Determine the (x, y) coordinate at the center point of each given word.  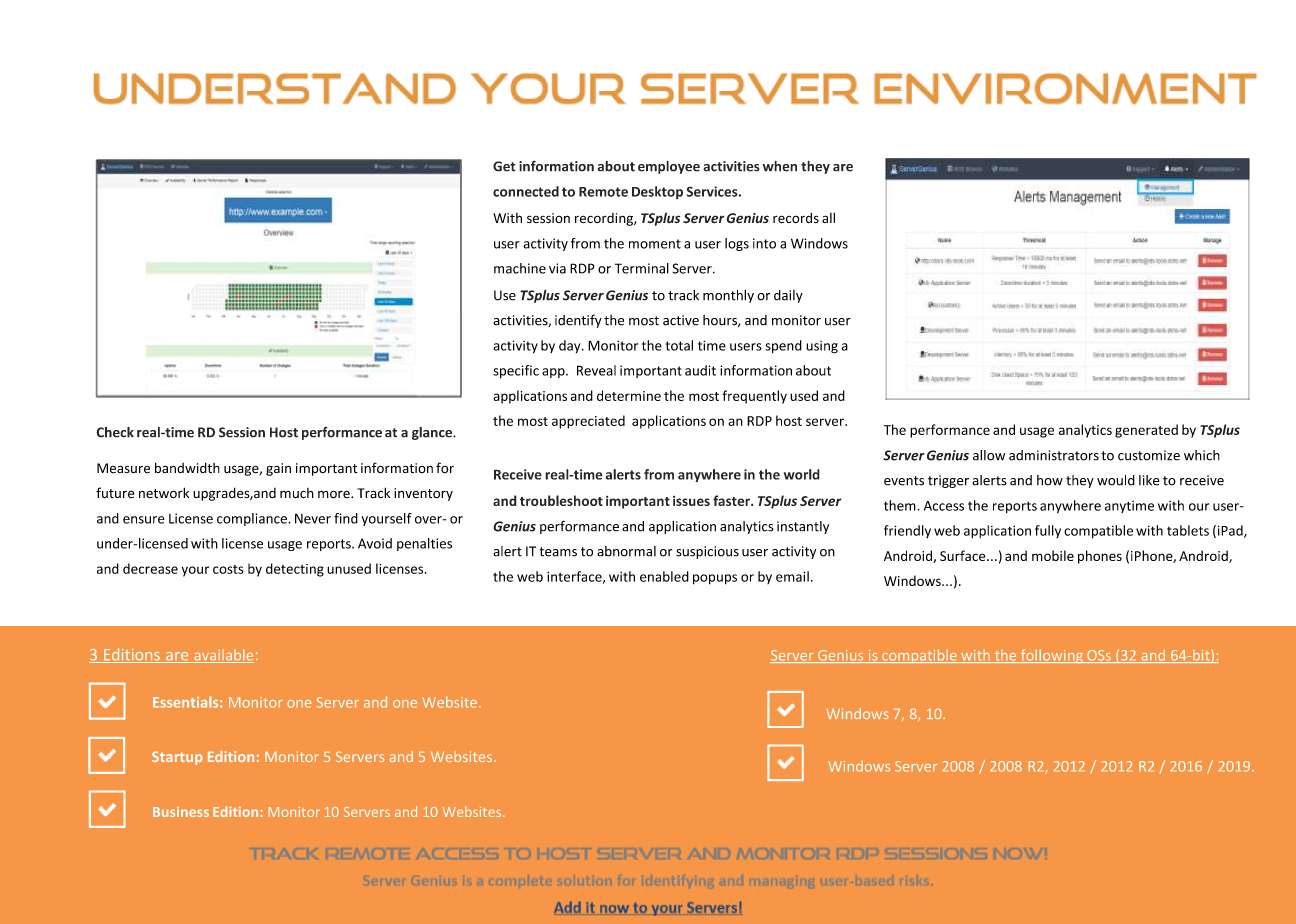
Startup (177, 758)
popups (715, 579)
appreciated (588, 422)
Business (181, 811)
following (1051, 656)
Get (504, 166)
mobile (1053, 555)
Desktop (657, 193)
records (796, 217)
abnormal (626, 551)
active (681, 320)
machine (520, 268)
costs (228, 569)
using (822, 347)
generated (1146, 431)
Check (115, 432)
